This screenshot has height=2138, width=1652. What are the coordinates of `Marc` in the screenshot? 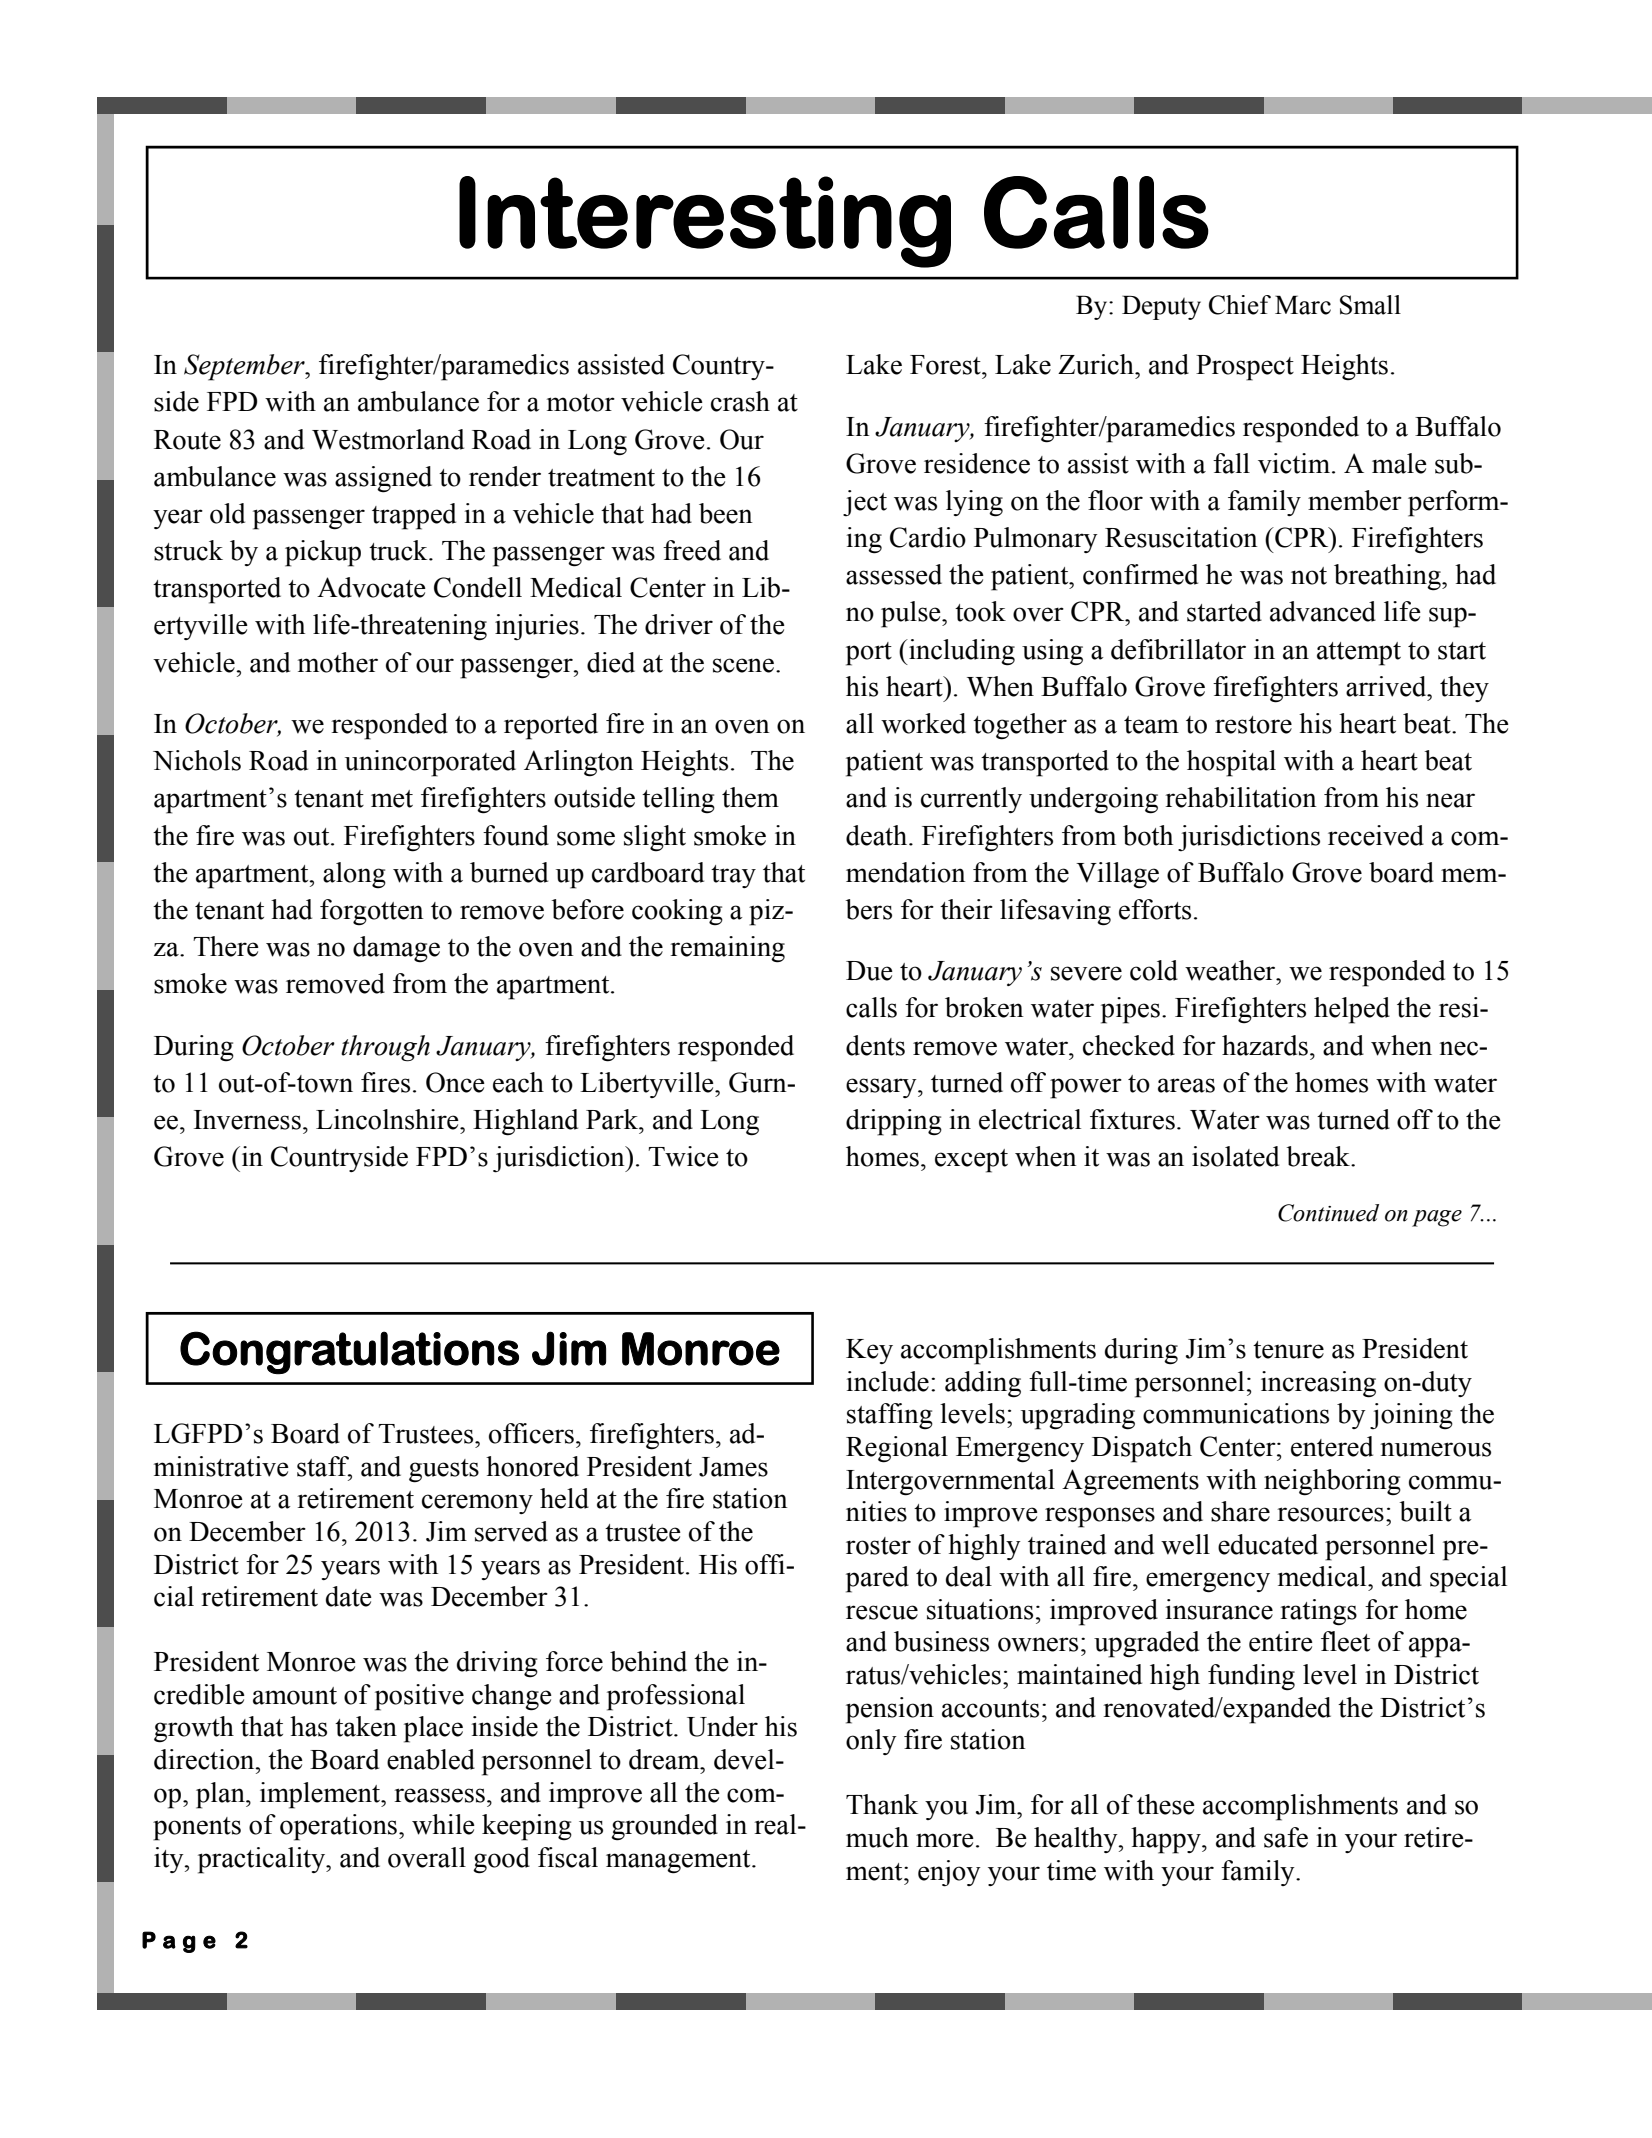 It's located at (1303, 305).
